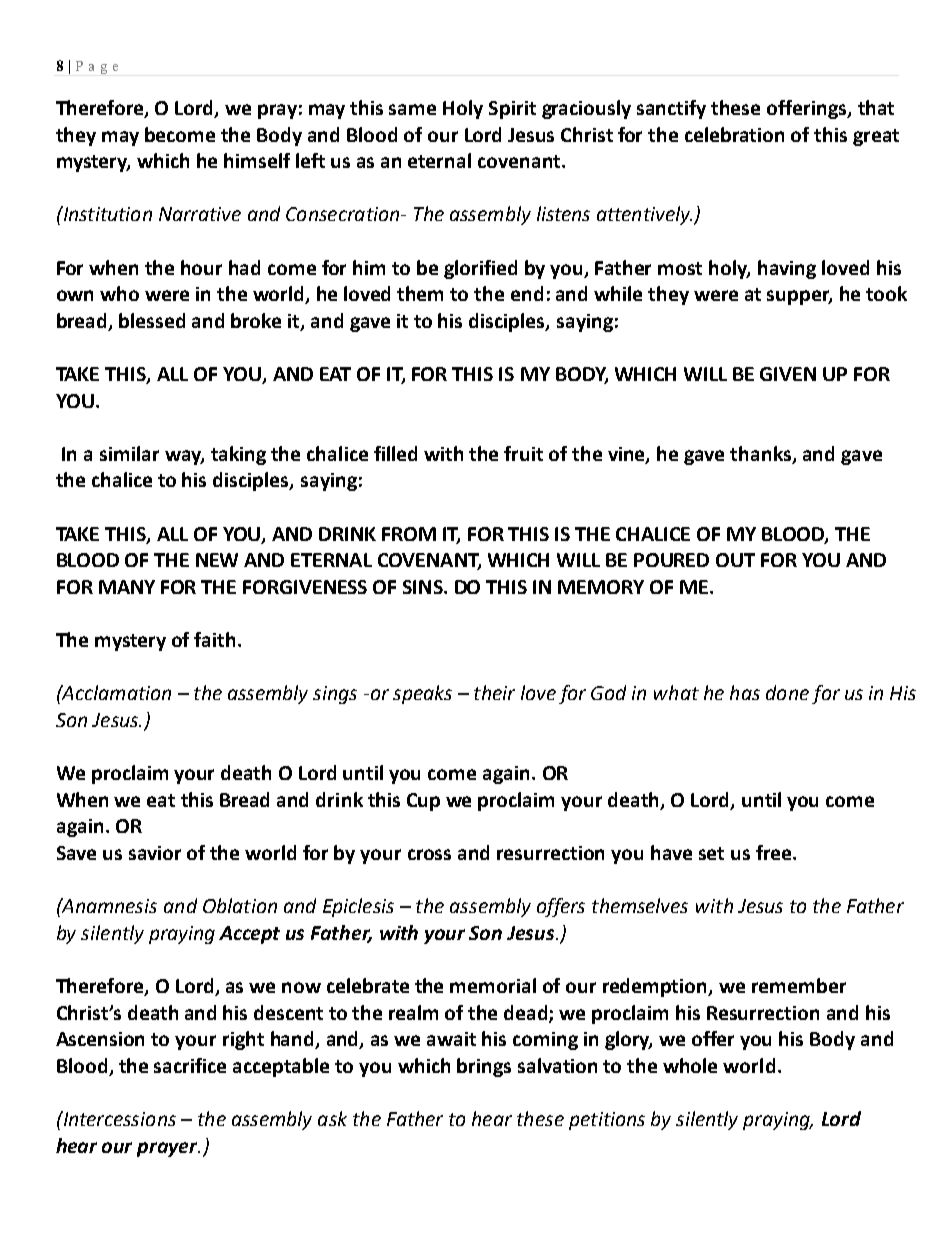 Image resolution: width=952 pixels, height=1233 pixels. What do you see at coordinates (775, 852) in the screenshot?
I see `free` at bounding box center [775, 852].
